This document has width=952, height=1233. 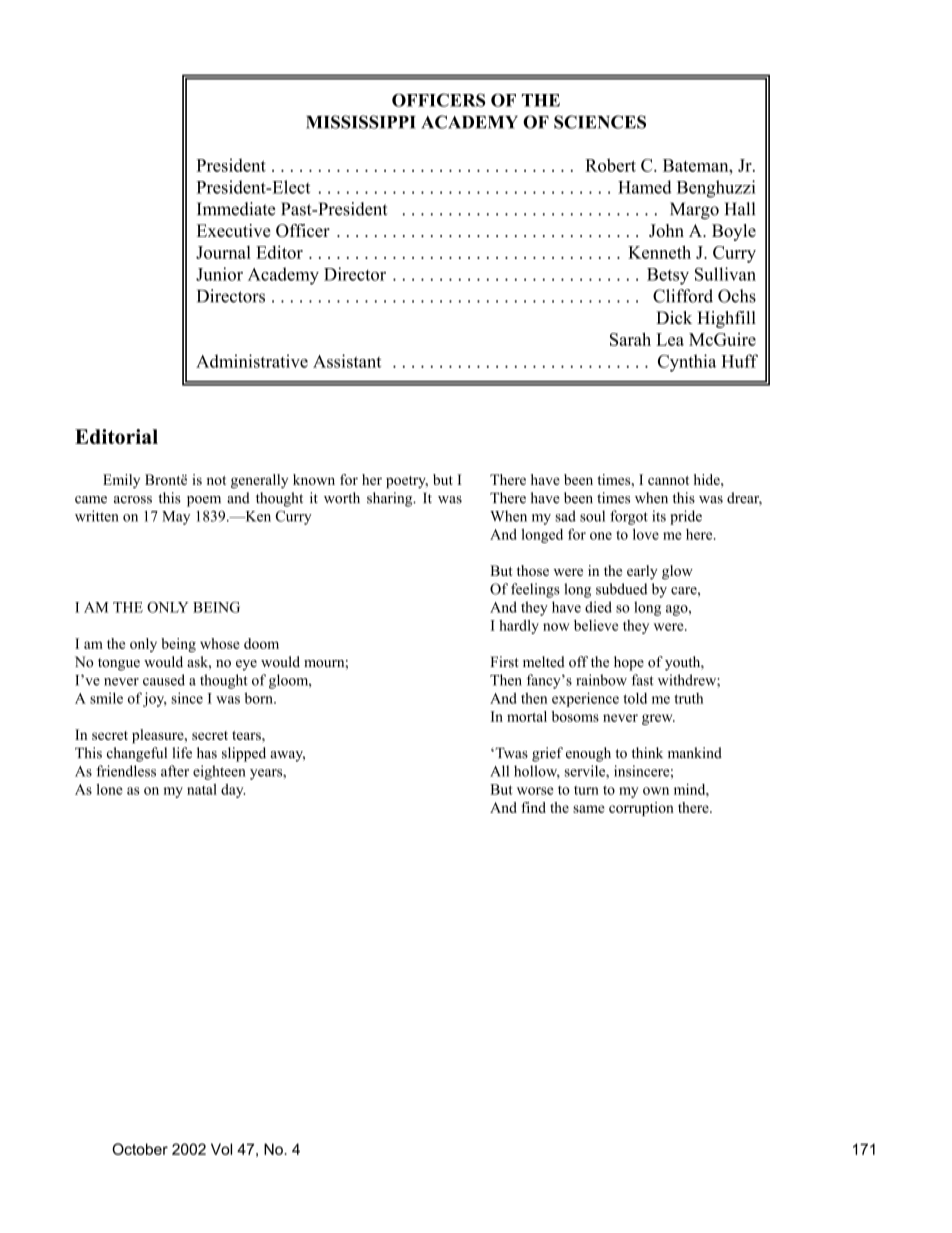 I want to click on Immediate, so click(x=236, y=209).
